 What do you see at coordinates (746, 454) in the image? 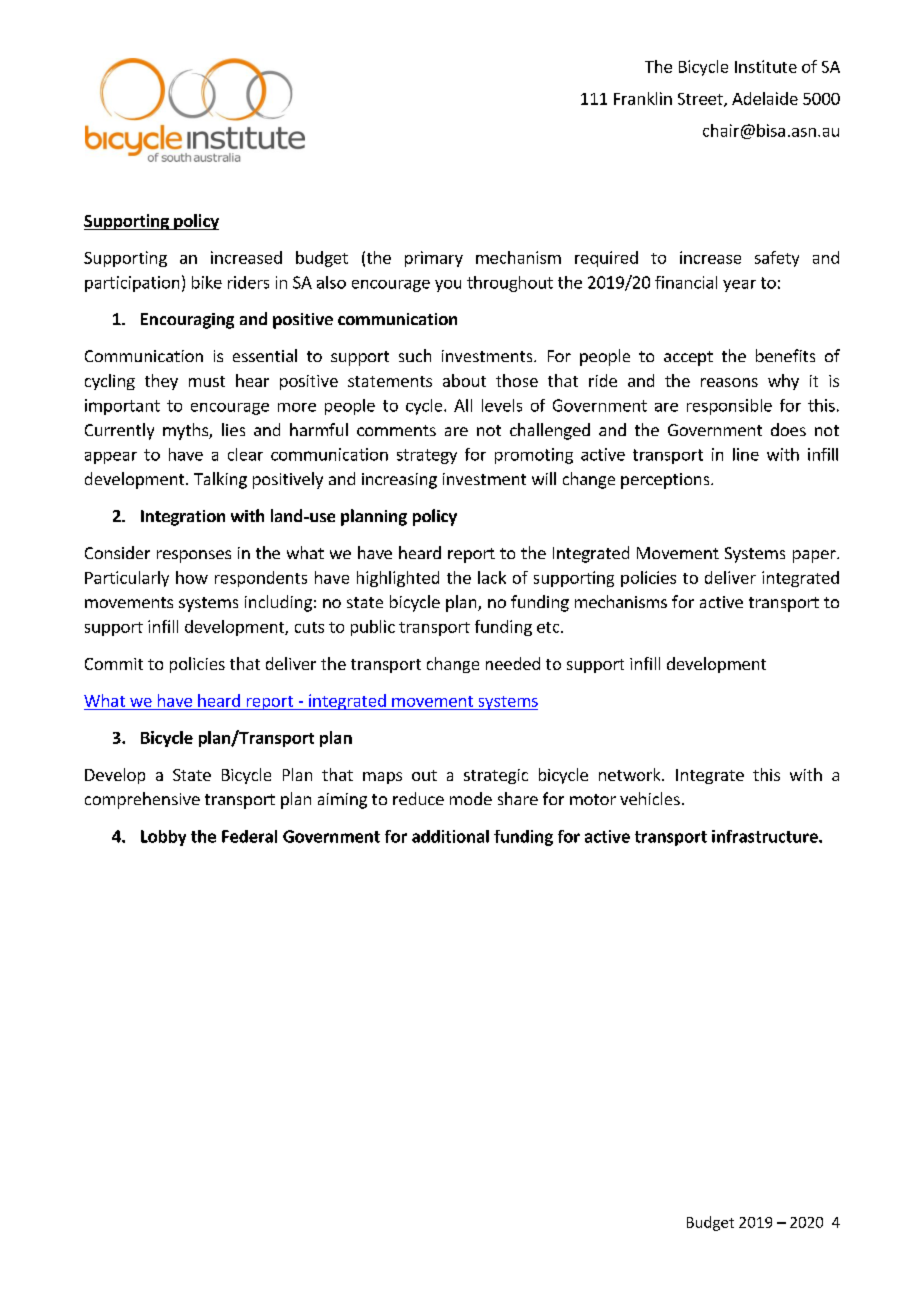
I see `line` at bounding box center [746, 454].
